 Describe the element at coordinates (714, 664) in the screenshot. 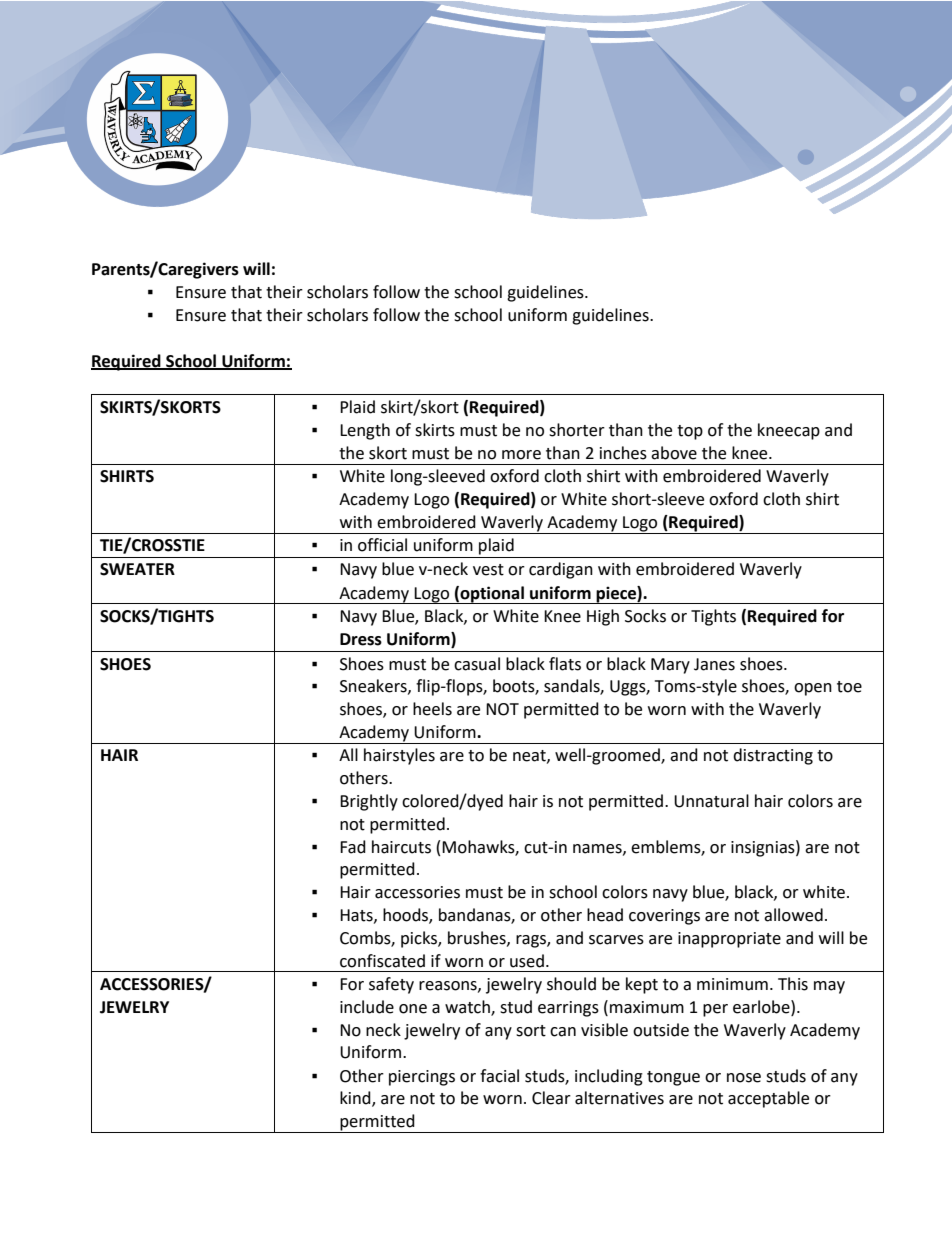

I see `Janes` at that location.
